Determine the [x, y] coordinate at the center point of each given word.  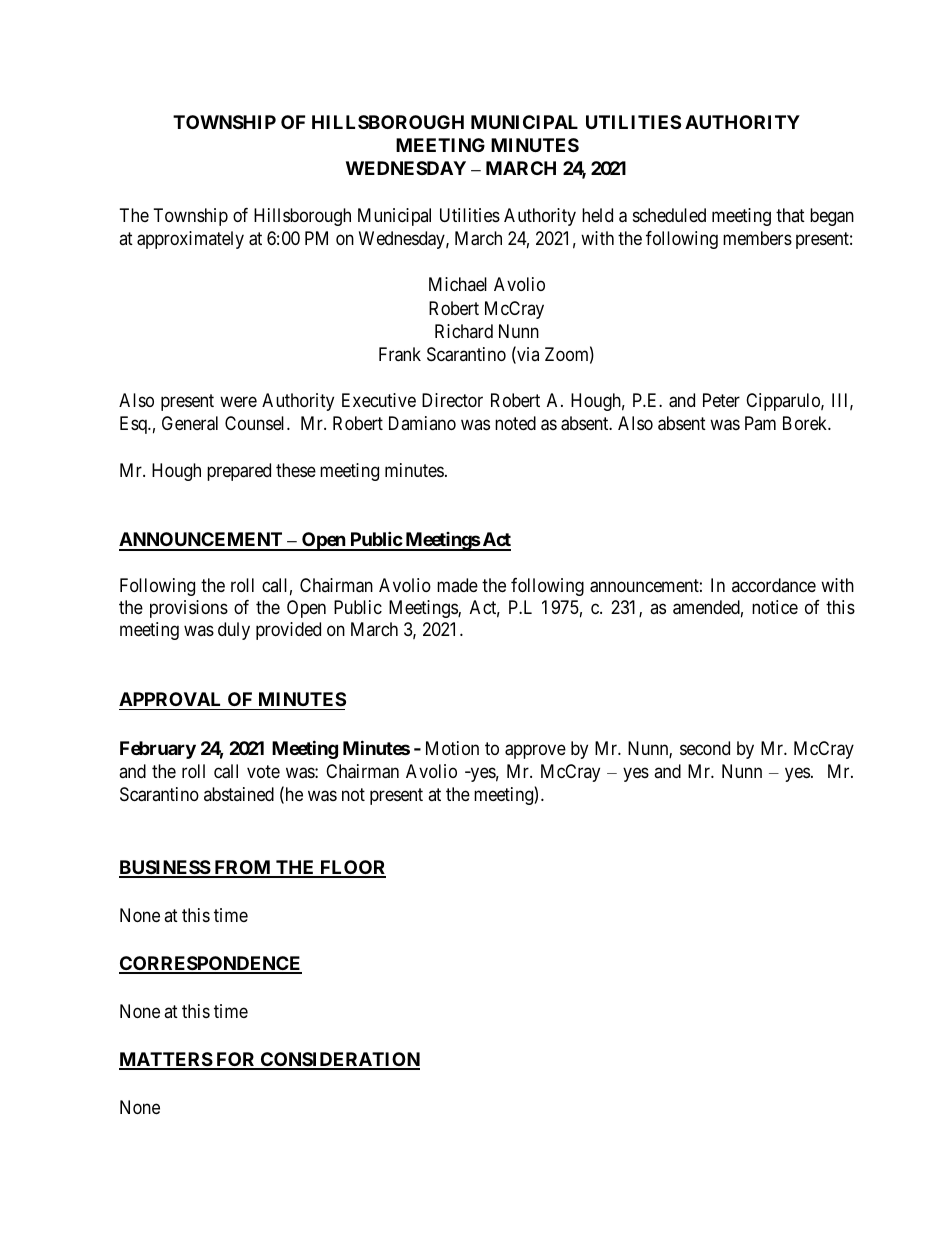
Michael [458, 284]
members [757, 238]
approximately [190, 240]
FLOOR [352, 868]
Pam [760, 423]
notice [775, 607]
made [457, 585]
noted [515, 423]
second [705, 748]
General [190, 423]
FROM [242, 868]
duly [234, 631]
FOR [236, 1060]
